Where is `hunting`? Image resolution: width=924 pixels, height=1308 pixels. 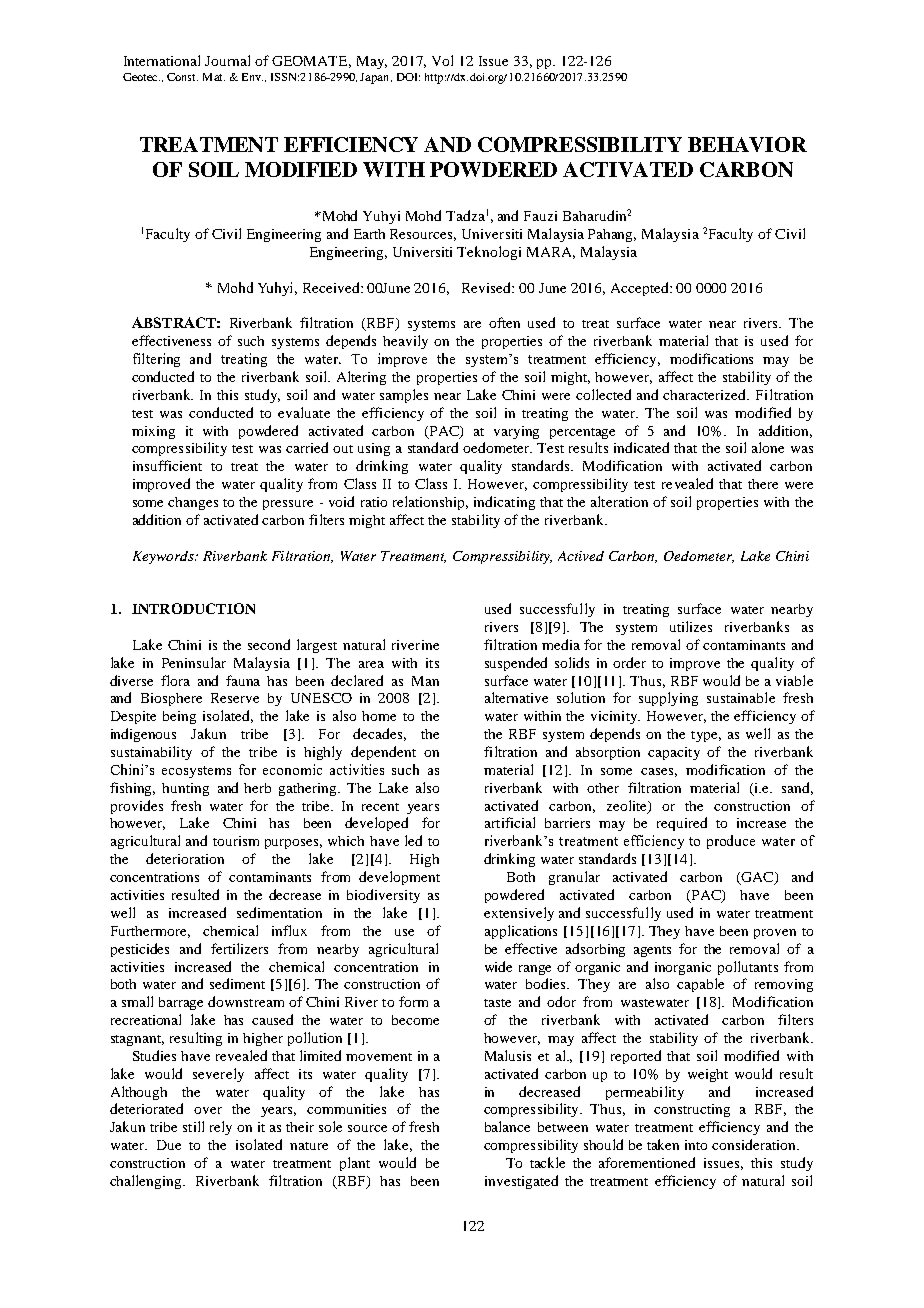
hunting is located at coordinates (185, 789).
